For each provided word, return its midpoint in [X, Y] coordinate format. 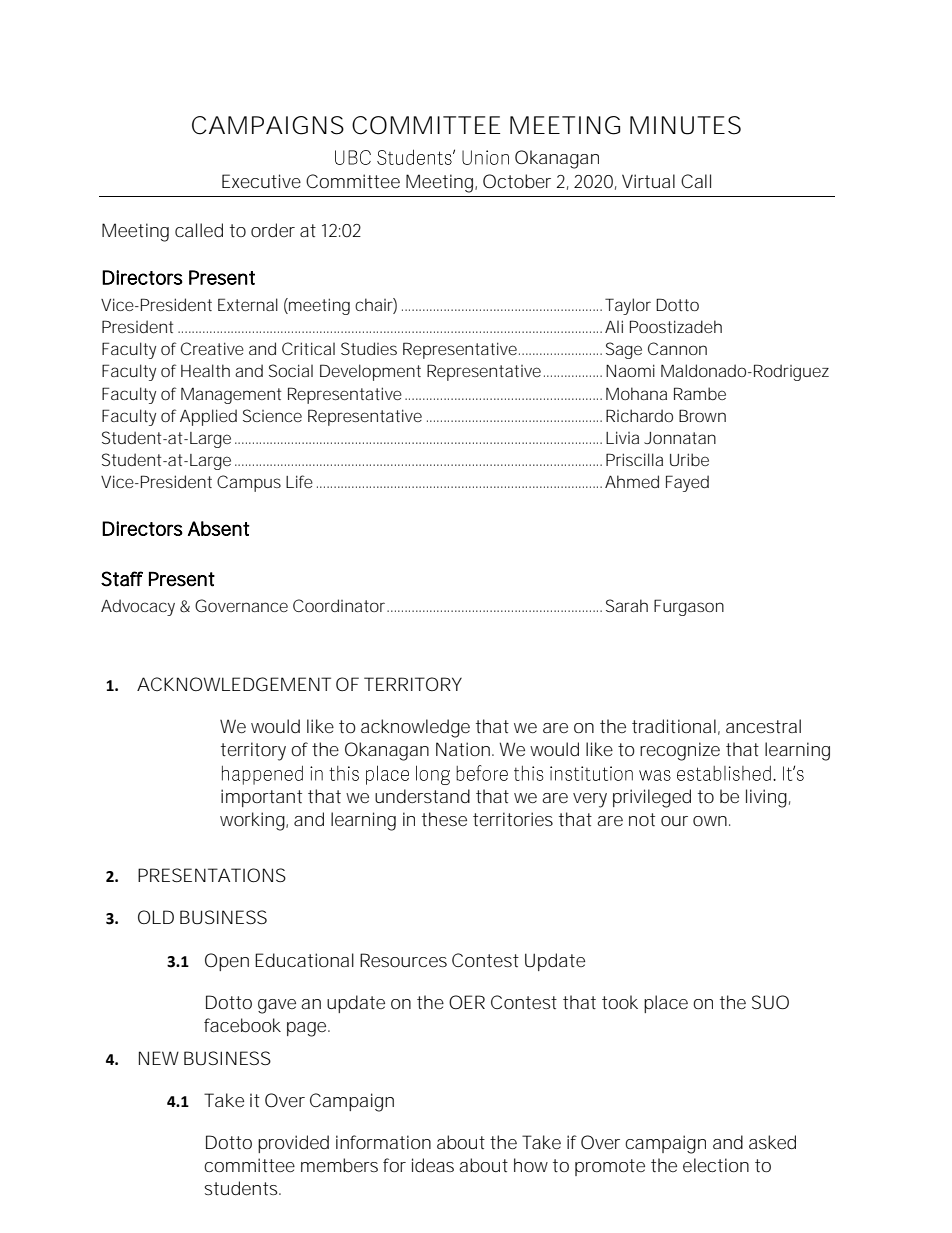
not [642, 819]
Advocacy [138, 607]
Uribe [689, 459]
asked [772, 1142]
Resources [403, 960]
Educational [304, 960]
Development [370, 372]
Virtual [648, 181]
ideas [433, 1165]
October [517, 181]
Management [231, 396]
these [444, 819]
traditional [674, 726]
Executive [261, 181]
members [339, 1165]
